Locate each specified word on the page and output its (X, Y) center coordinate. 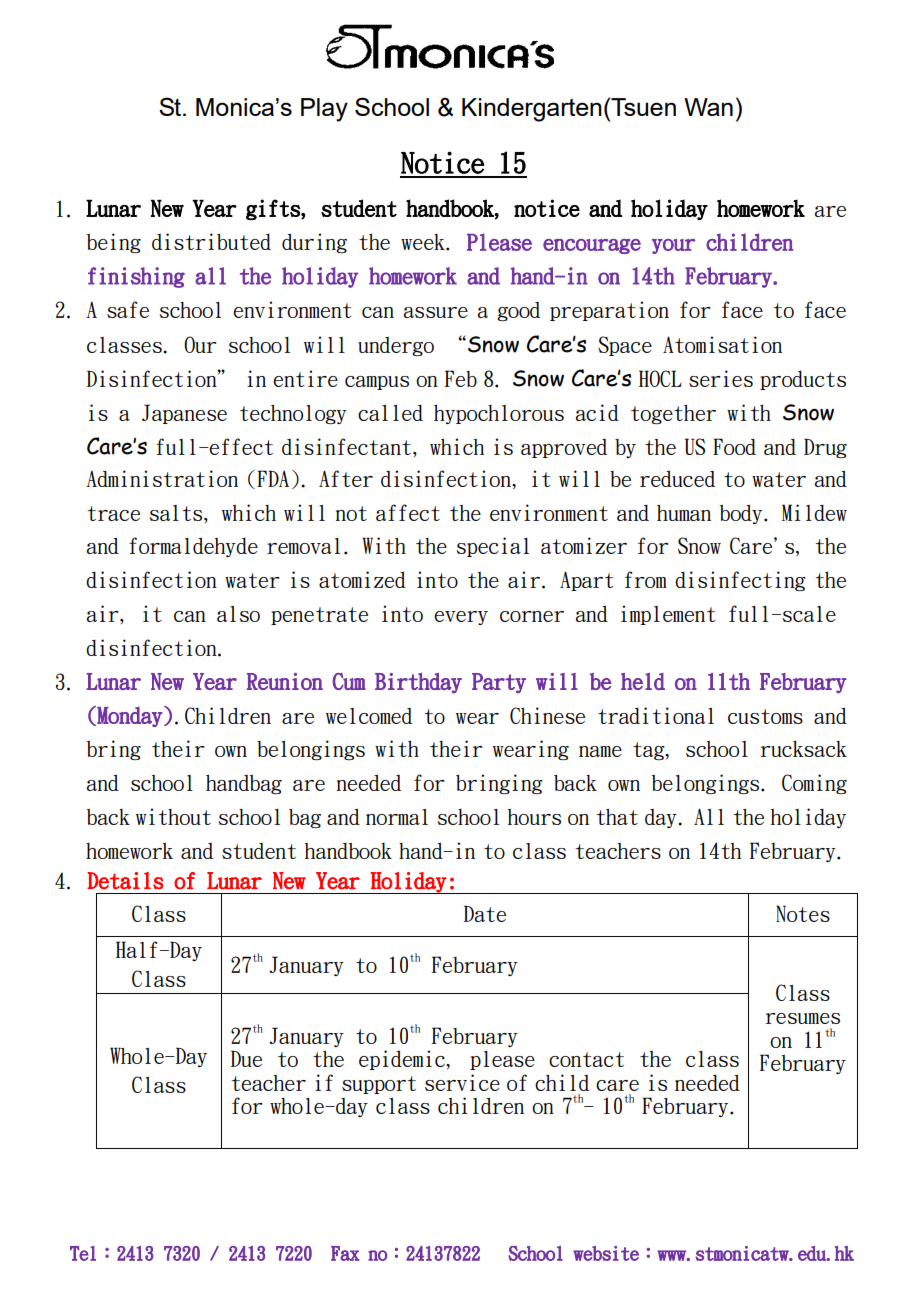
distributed (211, 241)
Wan (708, 107)
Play (324, 110)
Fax (345, 1253)
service (462, 1082)
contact (586, 1059)
